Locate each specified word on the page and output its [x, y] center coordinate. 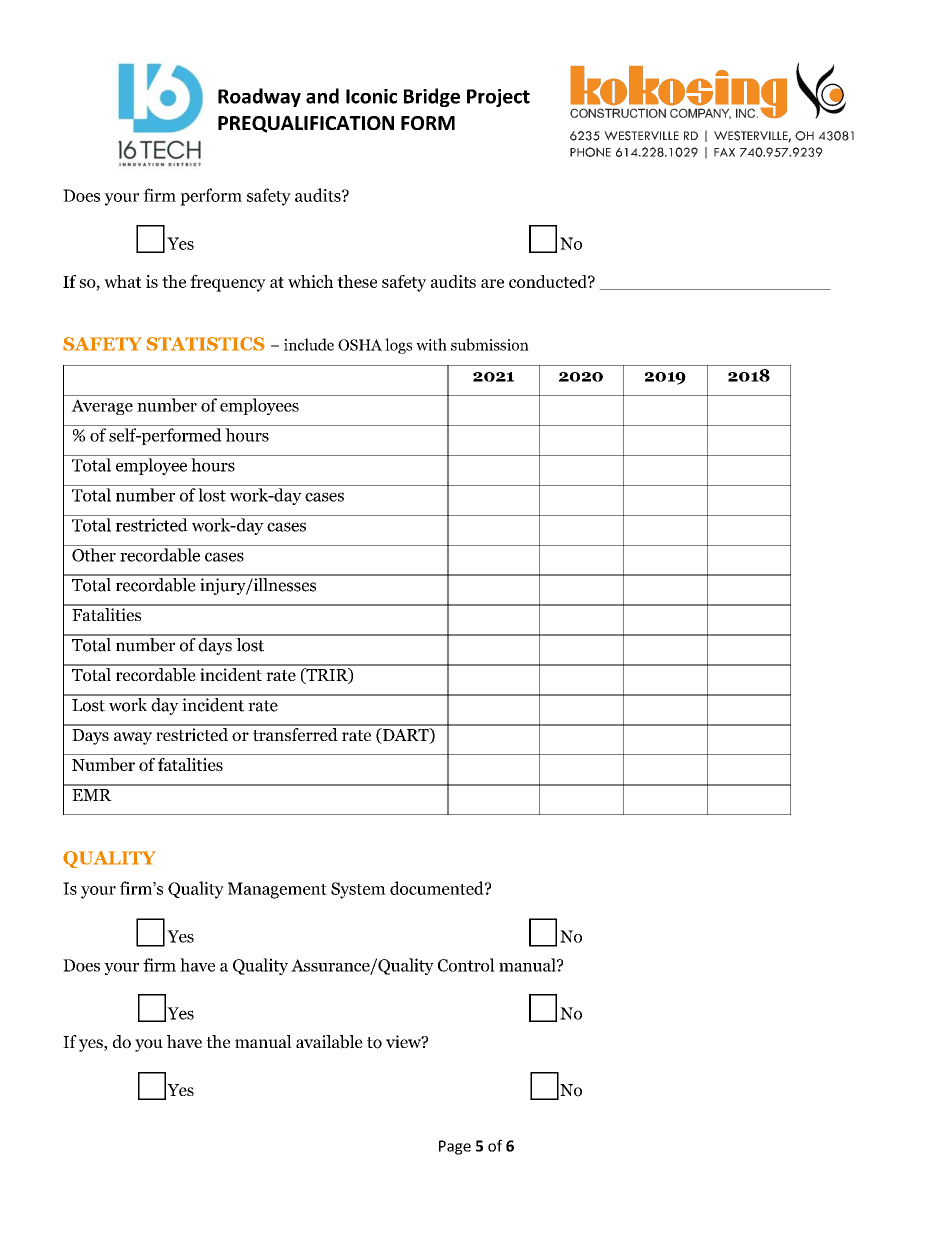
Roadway [259, 97]
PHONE [590, 152]
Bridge [432, 97]
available [329, 1042]
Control [466, 965]
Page [455, 1147]
